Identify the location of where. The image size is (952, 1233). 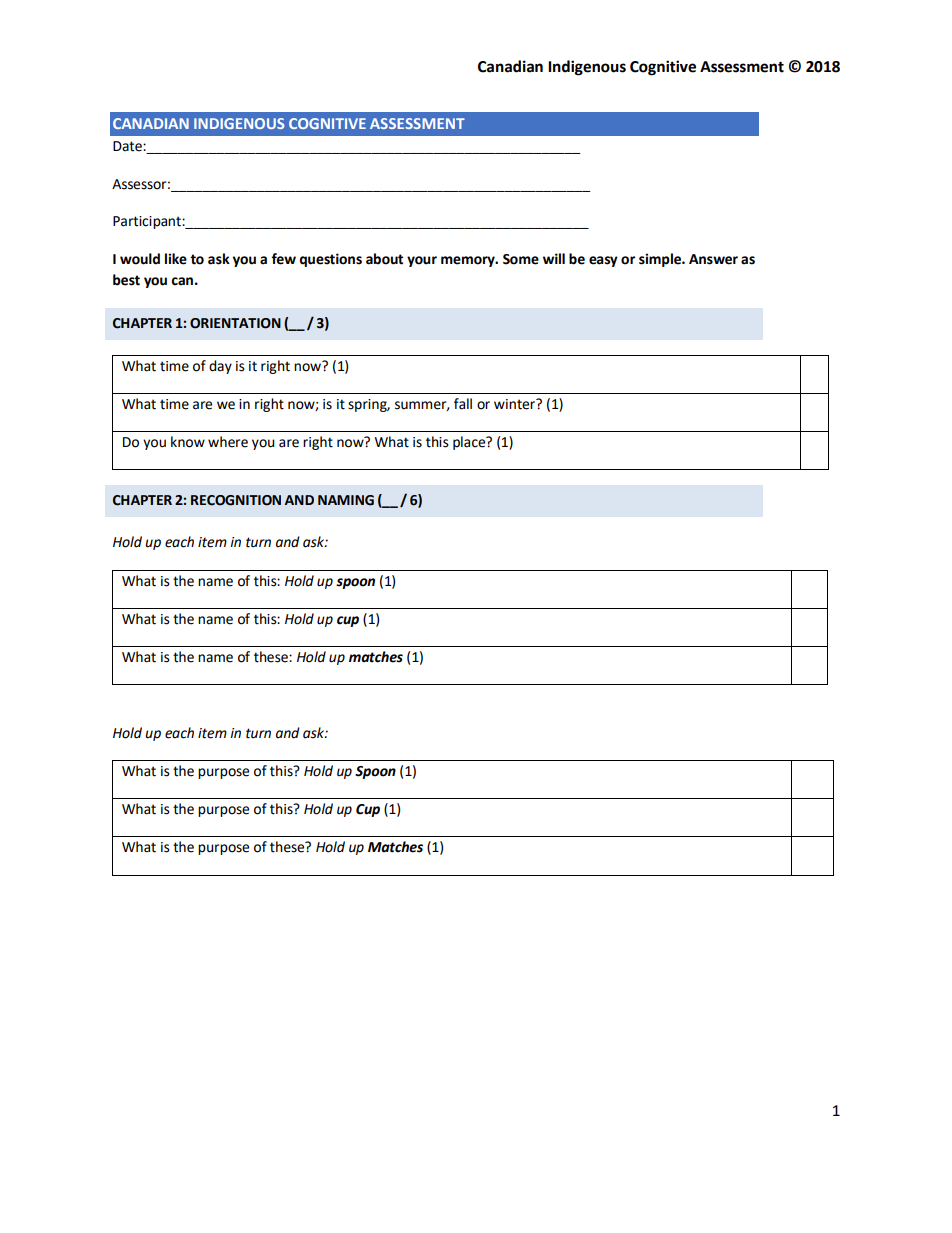
(228, 442).
